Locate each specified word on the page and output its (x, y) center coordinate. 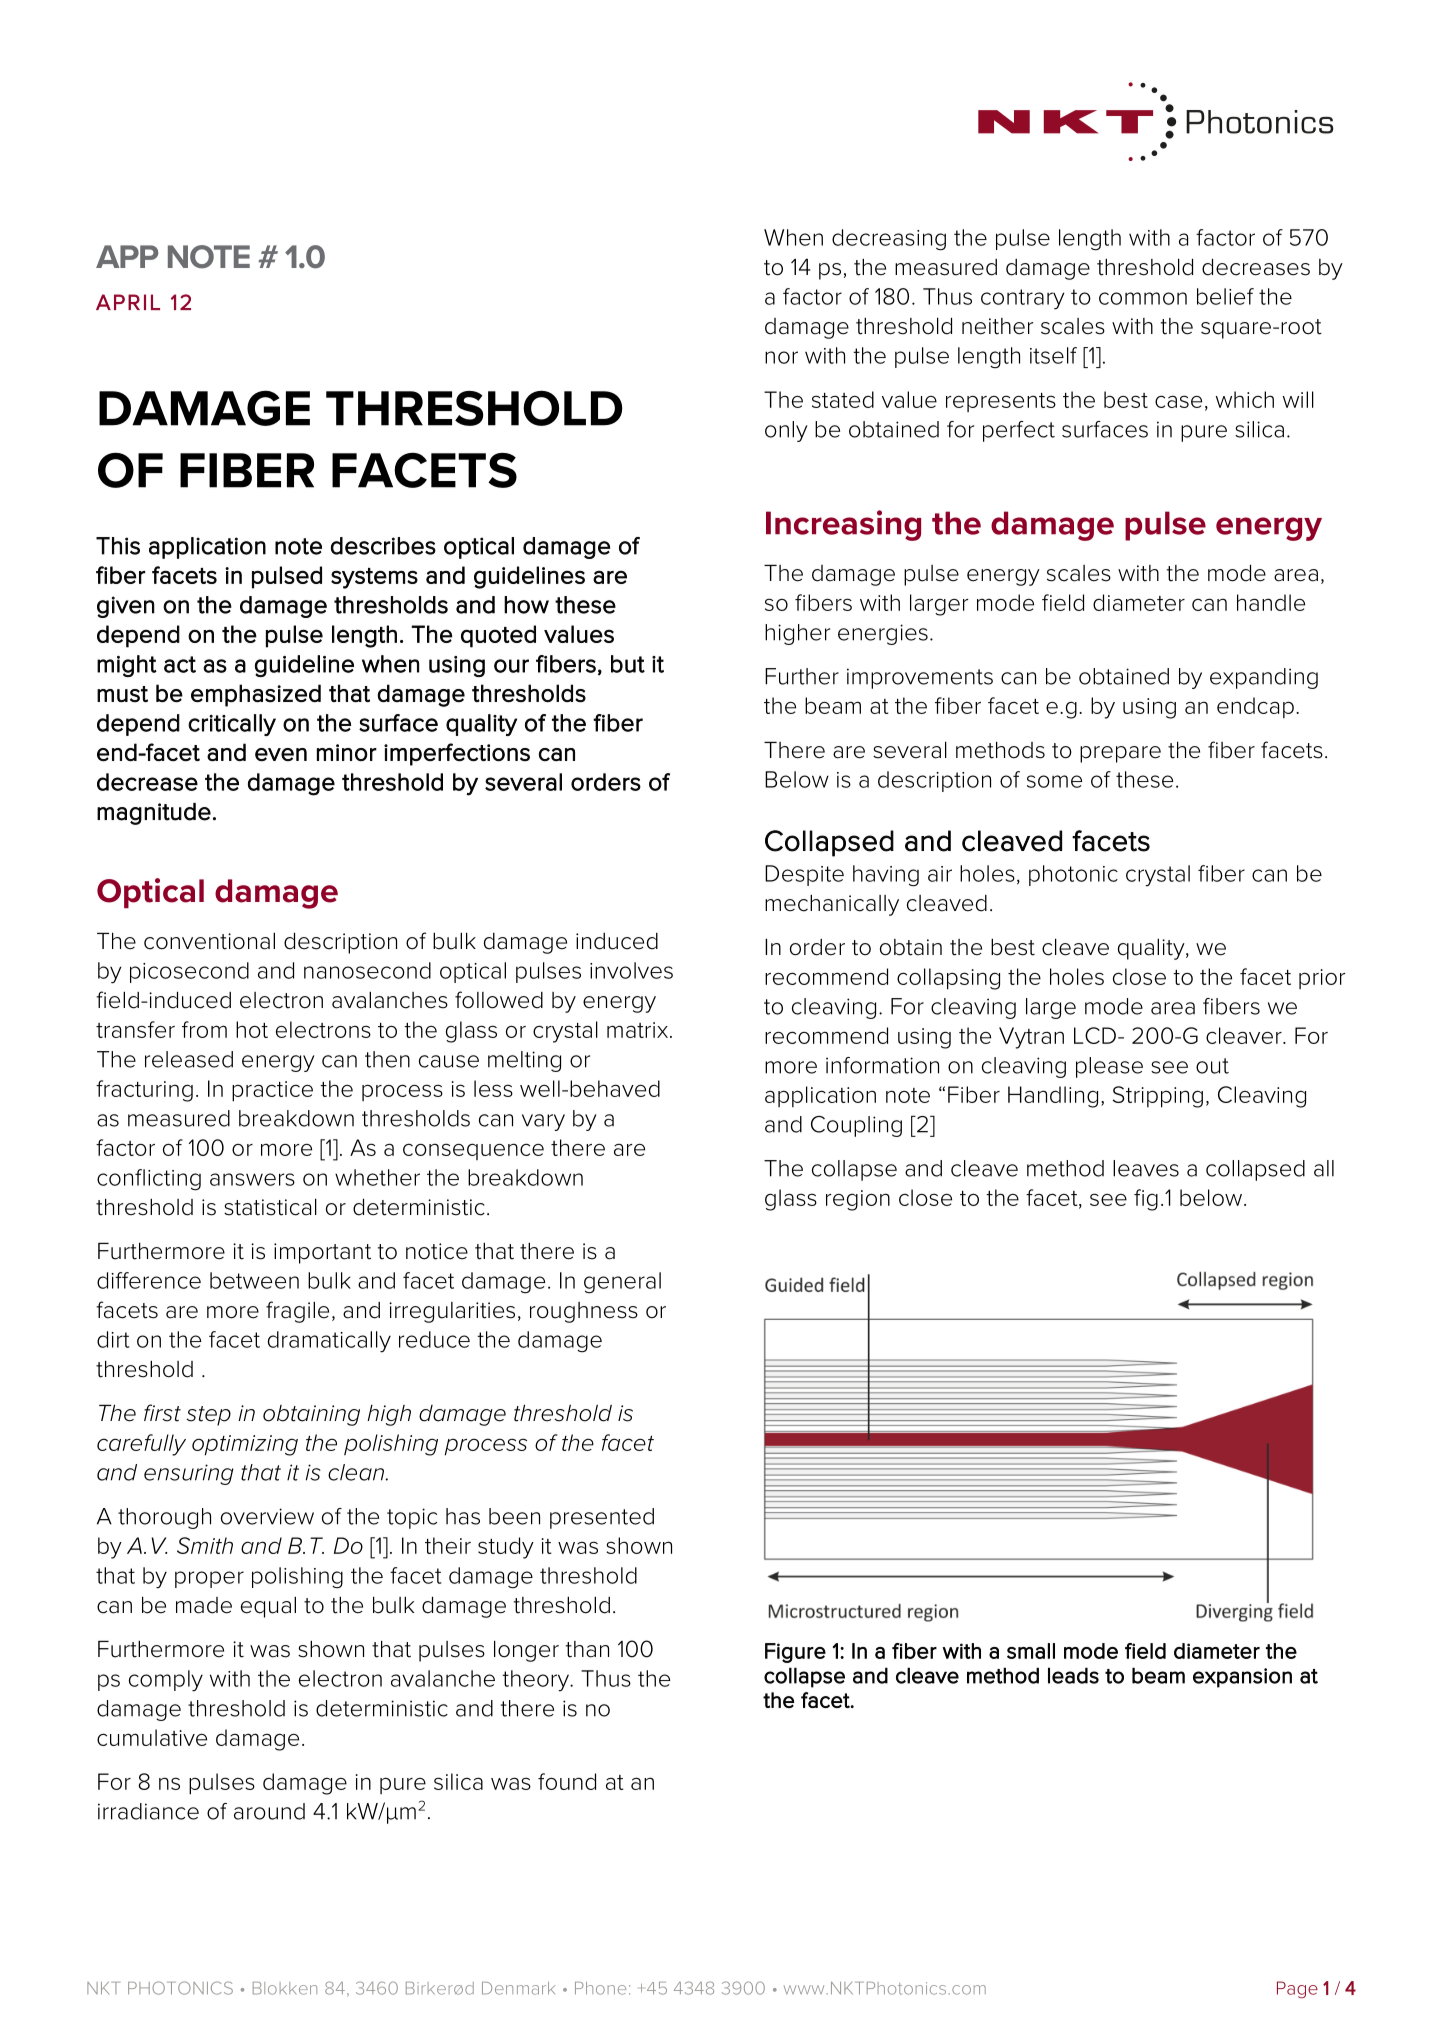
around (269, 1811)
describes (383, 546)
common (1143, 298)
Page (1297, 1989)
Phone (600, 1988)
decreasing (889, 240)
